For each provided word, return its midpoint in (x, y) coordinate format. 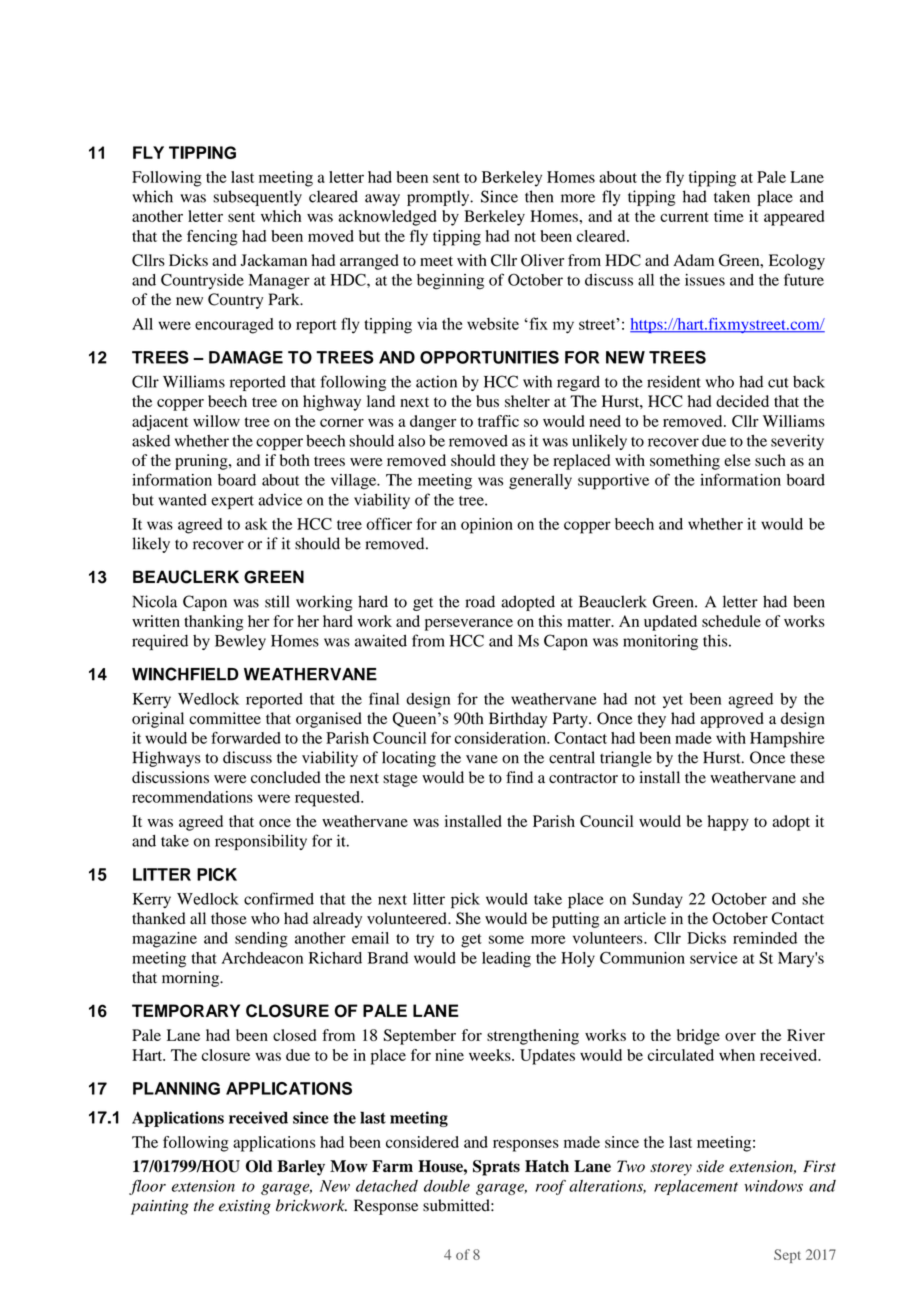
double (447, 1186)
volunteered (408, 918)
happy (728, 823)
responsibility (261, 842)
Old (259, 1166)
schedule (731, 621)
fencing (212, 238)
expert (232, 502)
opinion (487, 526)
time (729, 216)
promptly (439, 198)
